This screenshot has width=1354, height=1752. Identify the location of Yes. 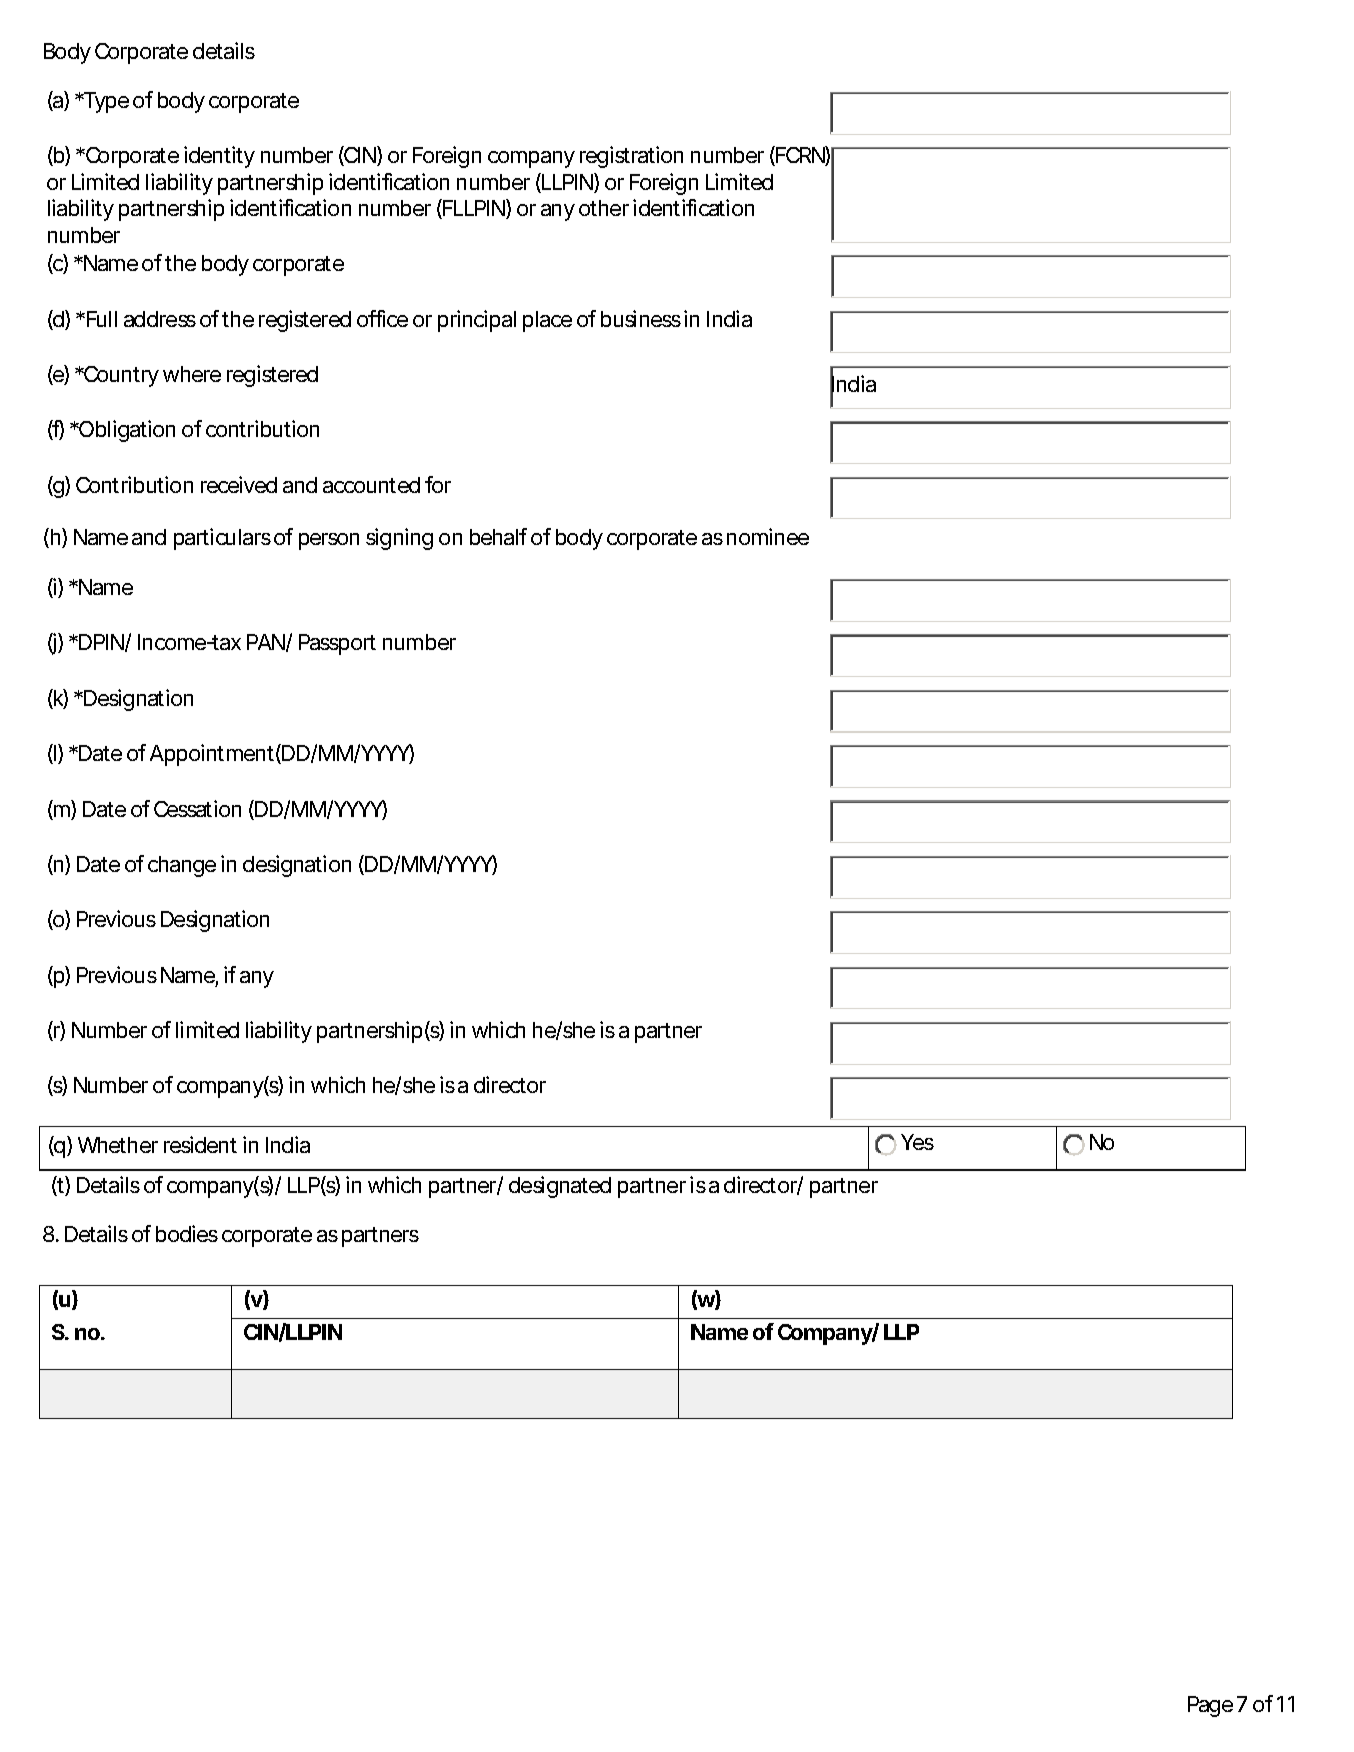
(917, 1142).
